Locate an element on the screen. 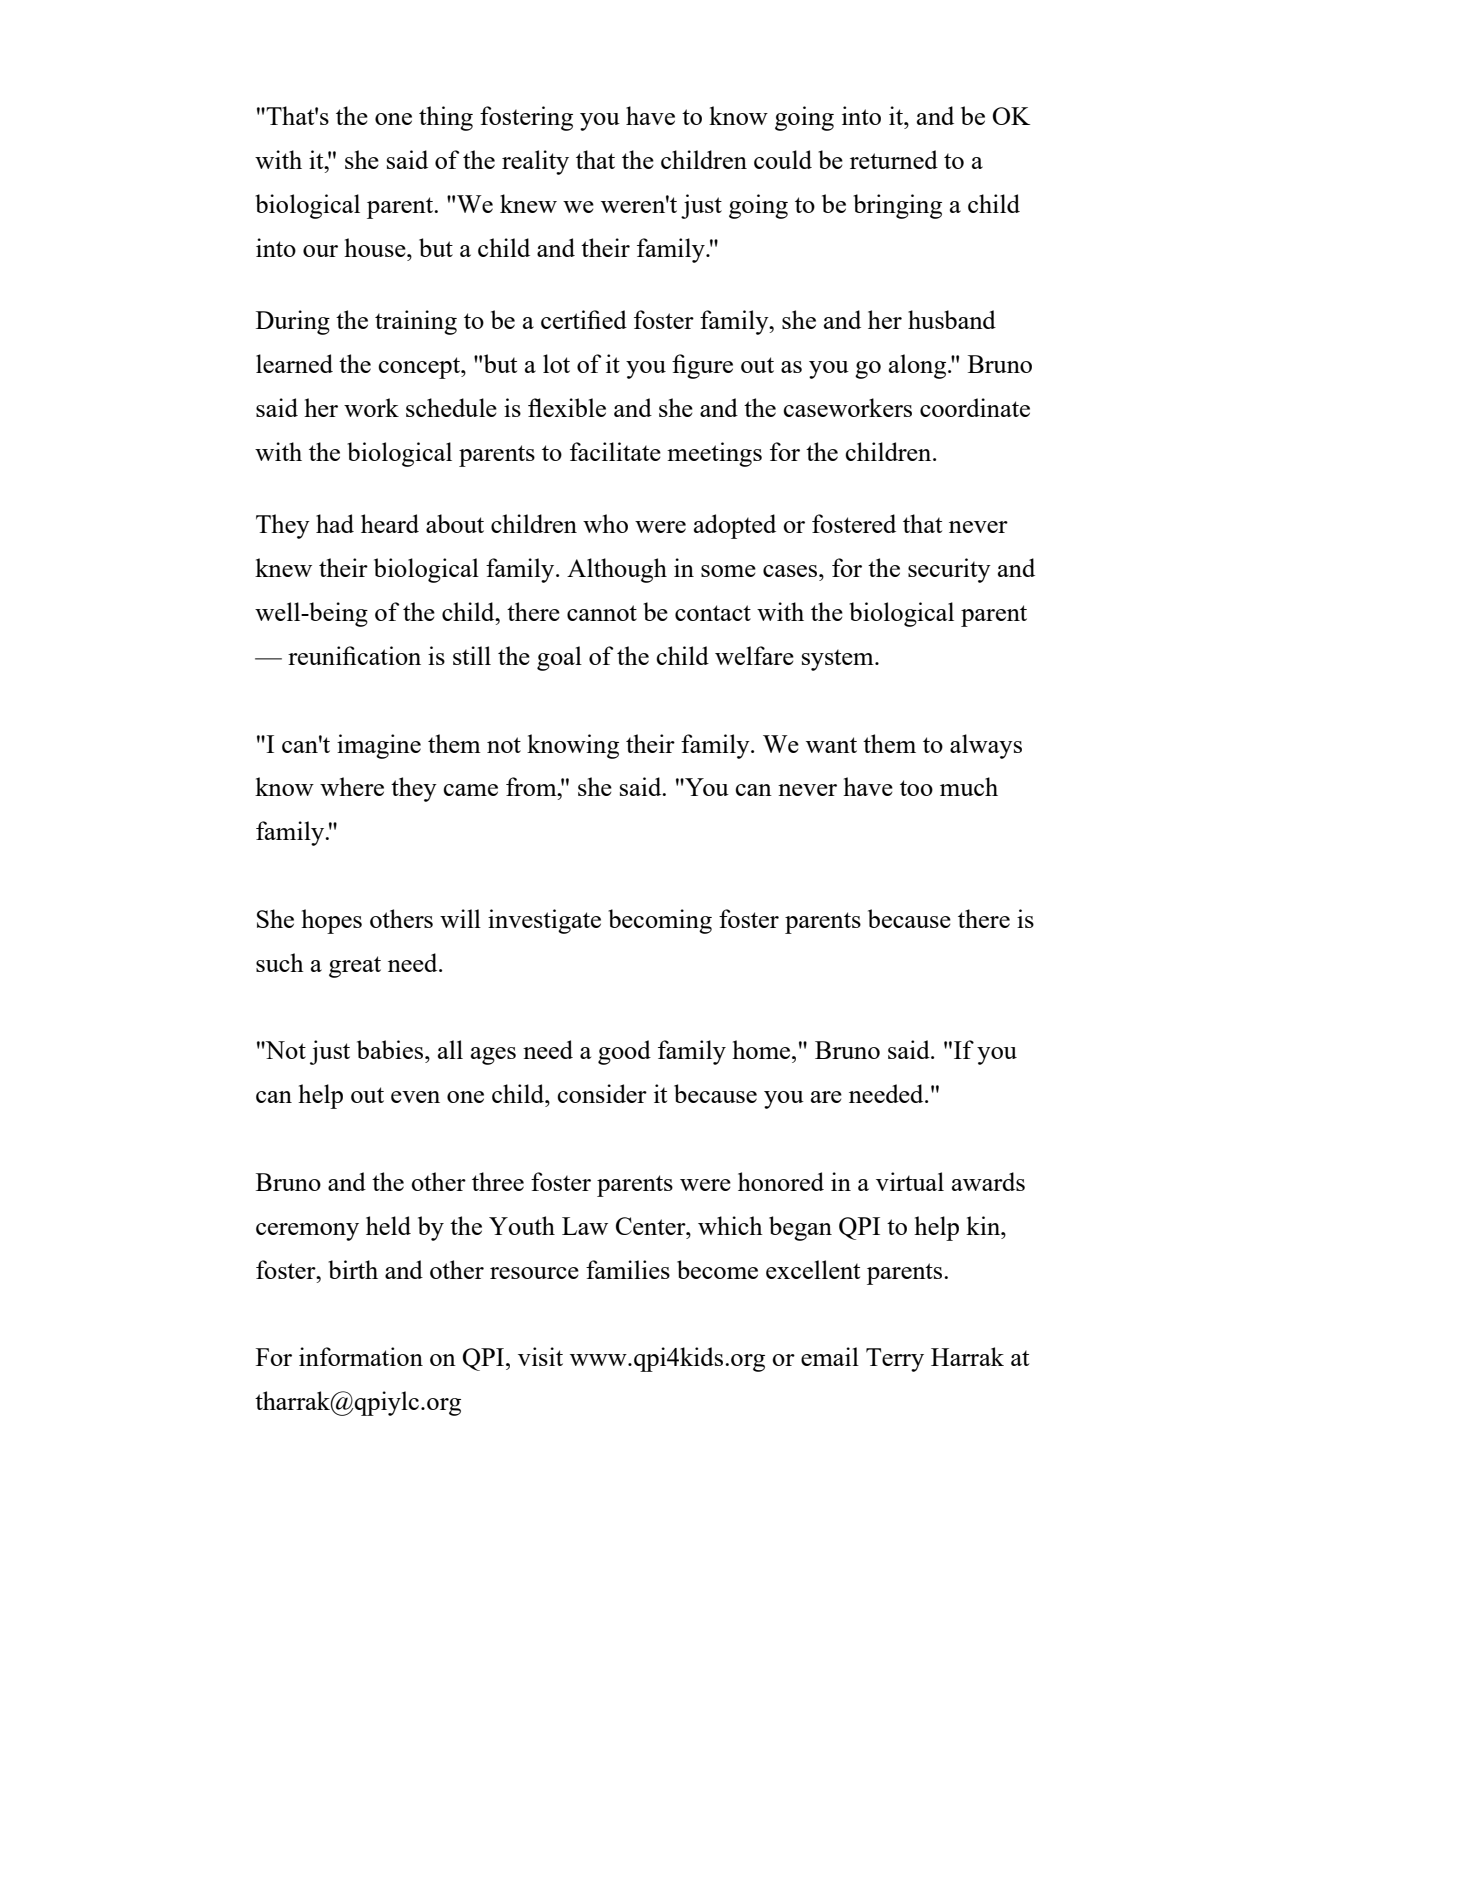 The image size is (1464, 1894). information is located at coordinates (361, 1356).
